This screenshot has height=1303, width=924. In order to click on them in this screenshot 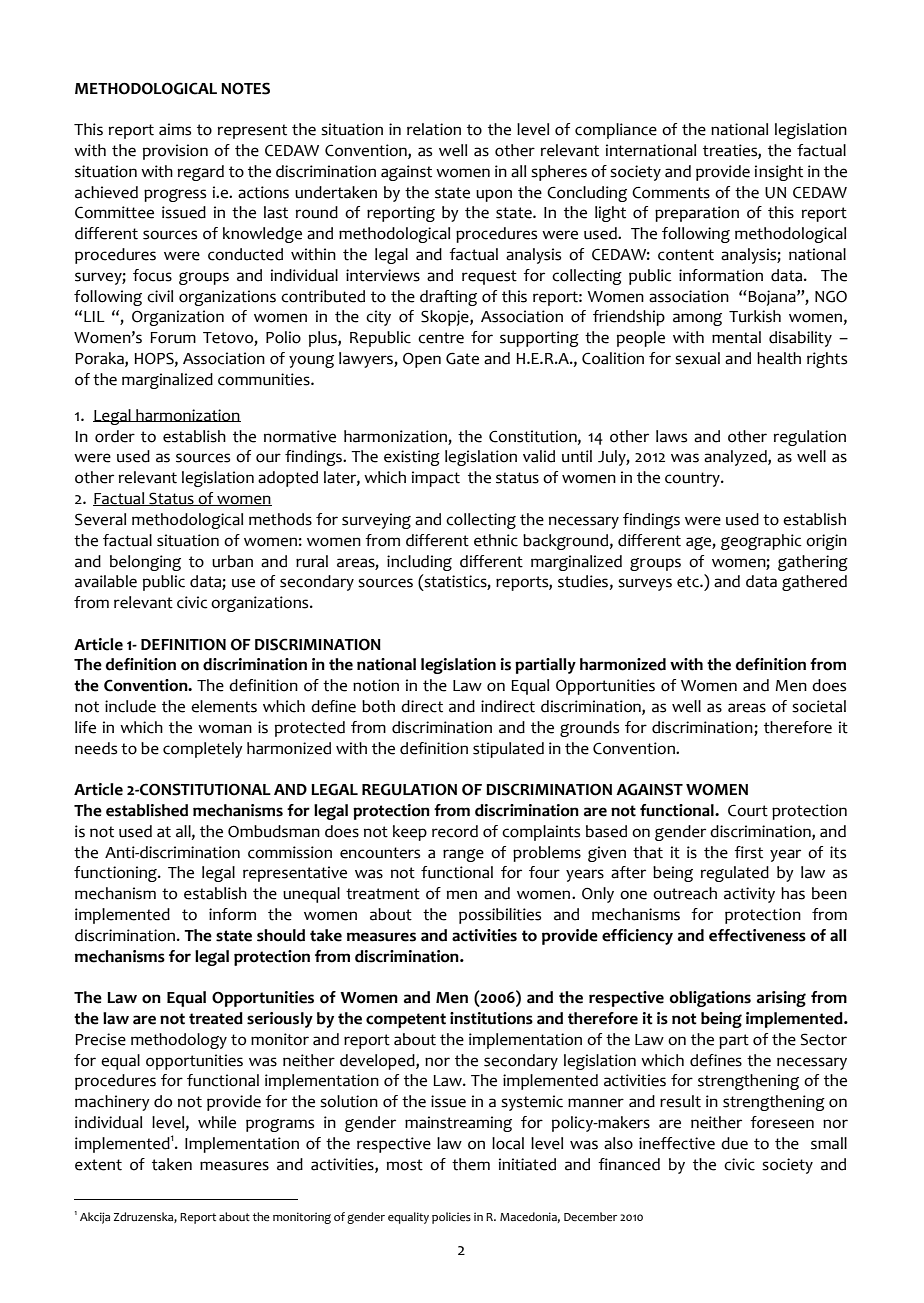, I will do `click(471, 1164)`.
